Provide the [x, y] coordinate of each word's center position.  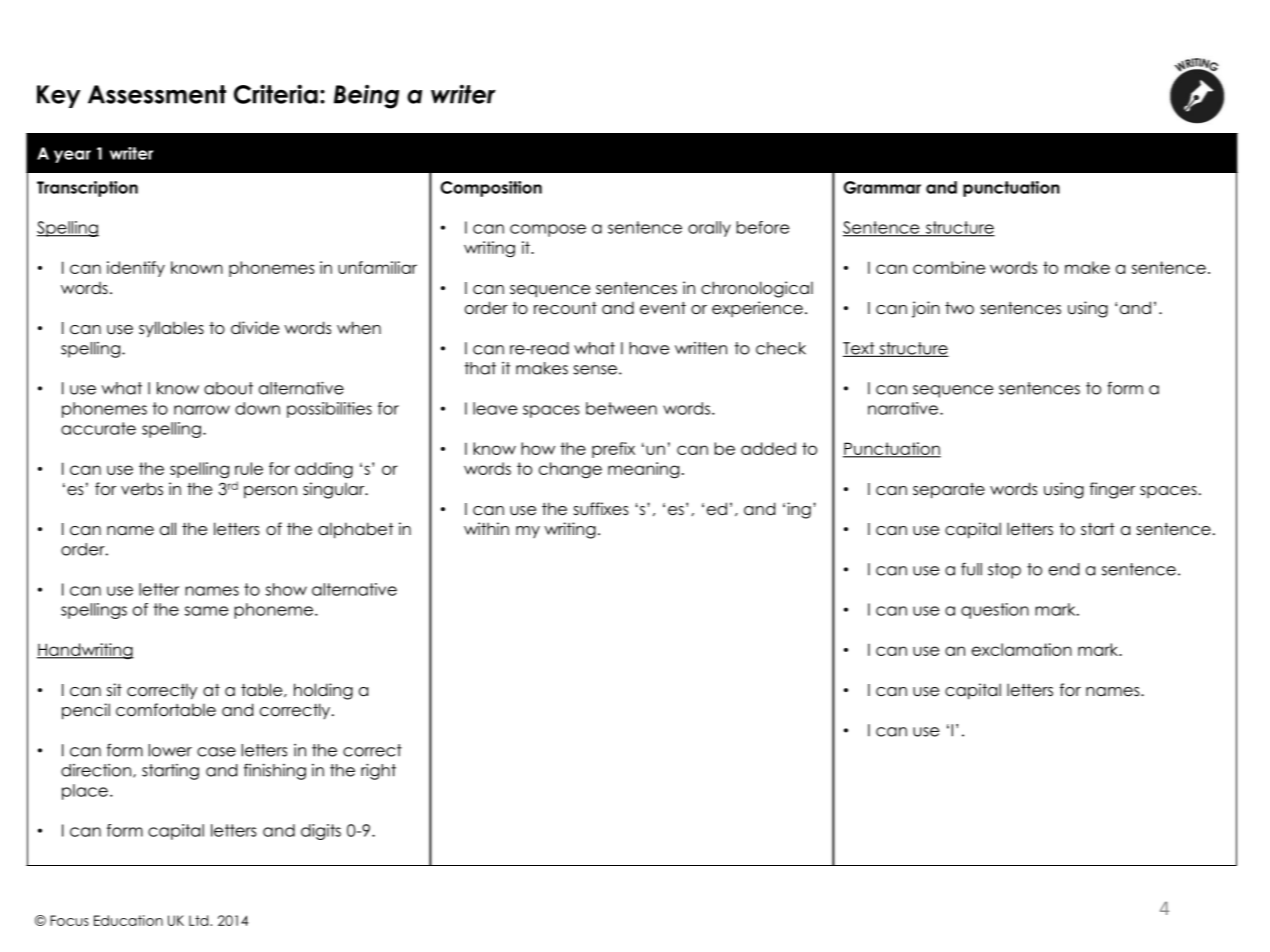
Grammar [882, 187]
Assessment [157, 94]
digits [321, 832]
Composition [491, 189]
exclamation [1022, 649]
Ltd [200, 920]
